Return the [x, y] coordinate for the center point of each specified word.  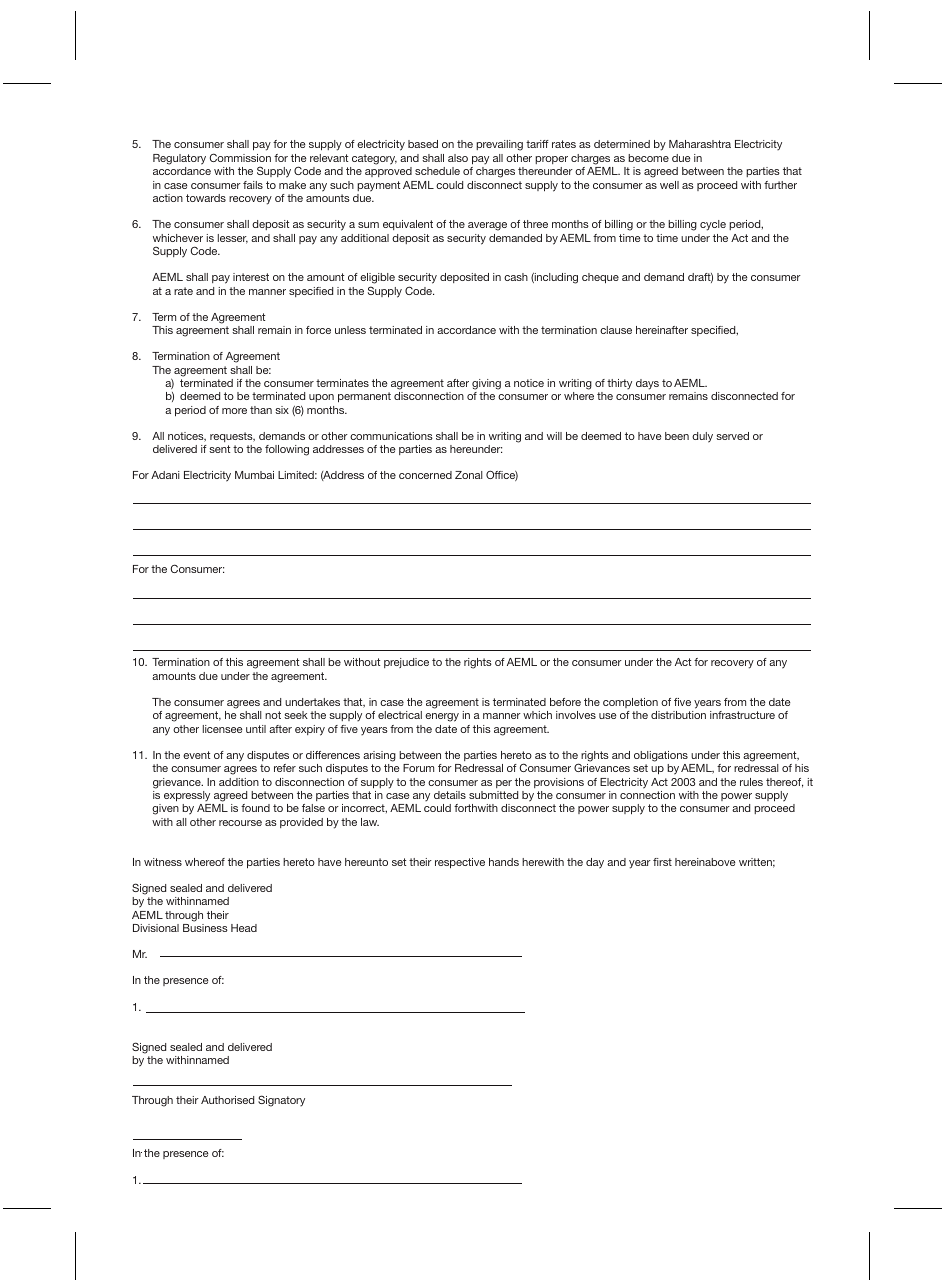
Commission [240, 157]
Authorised [227, 1100]
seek [296, 715]
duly [702, 437]
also [458, 158]
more [234, 411]
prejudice [406, 663]
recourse [240, 823]
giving [486, 384]
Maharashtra [700, 144]
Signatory [281, 1101]
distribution [678, 715]
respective [460, 863]
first [662, 862]
